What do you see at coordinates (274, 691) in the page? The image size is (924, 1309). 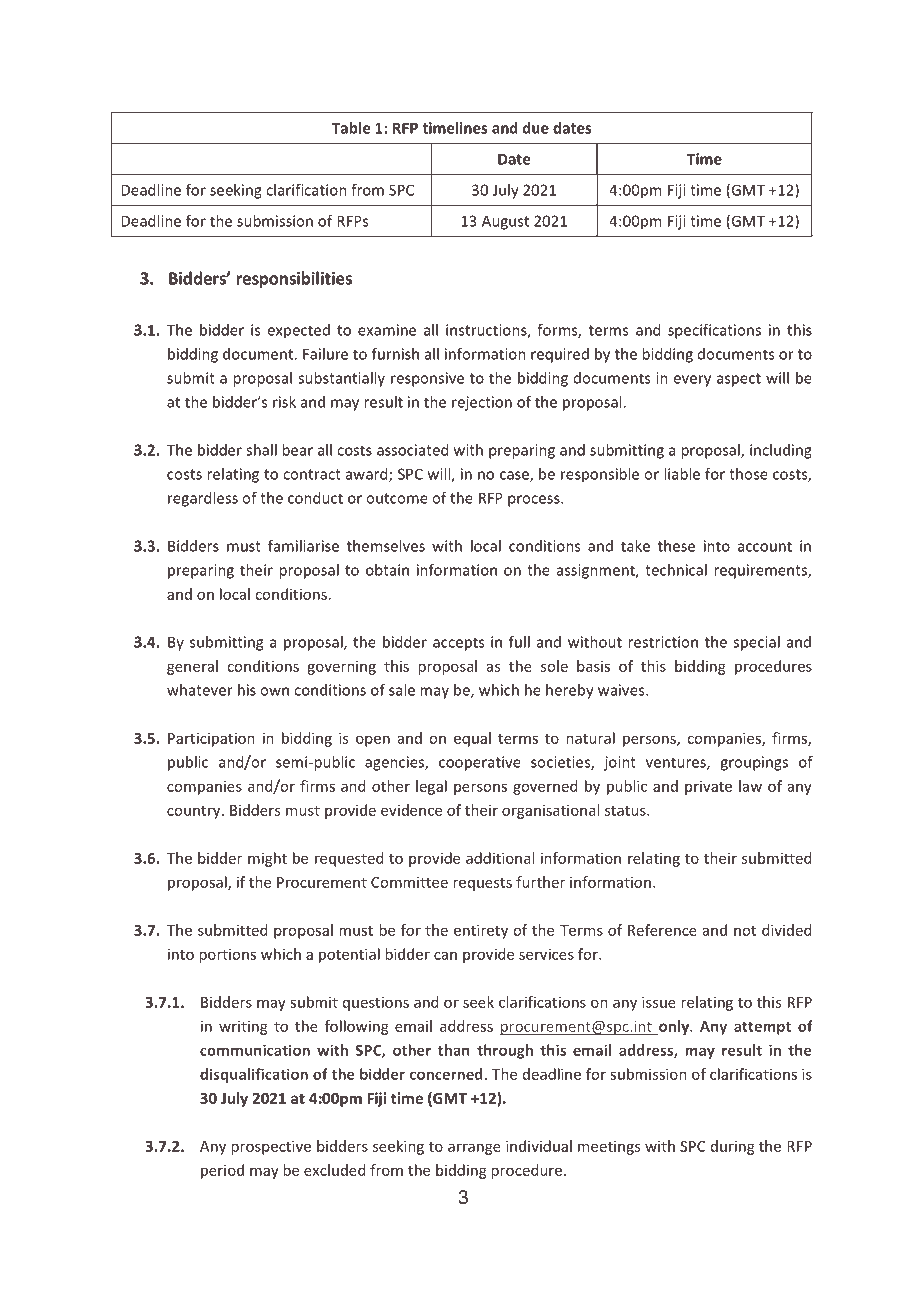 I see `own` at bounding box center [274, 691].
